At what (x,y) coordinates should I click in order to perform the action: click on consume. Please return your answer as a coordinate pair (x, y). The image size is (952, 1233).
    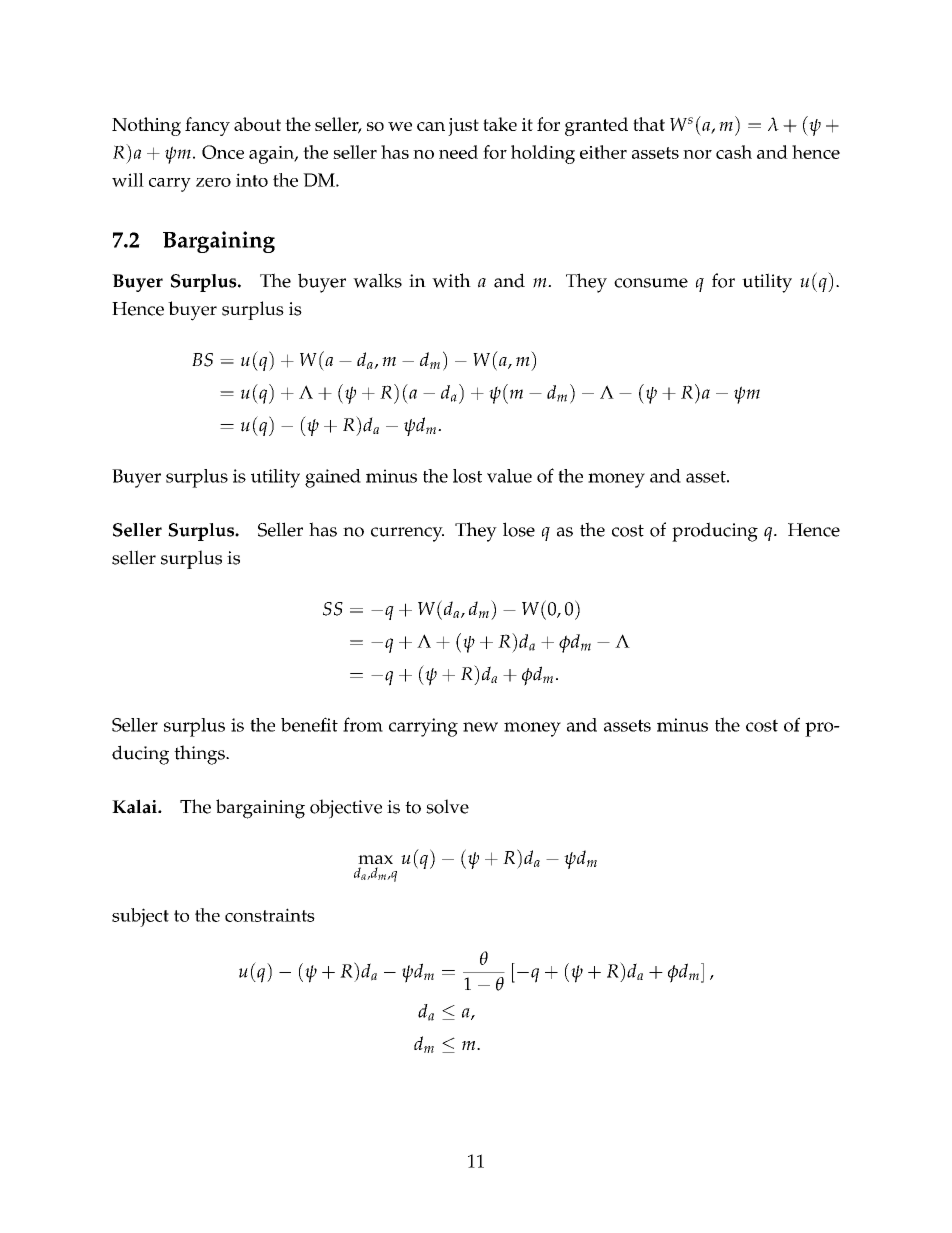
    Looking at the image, I should click on (651, 283).
